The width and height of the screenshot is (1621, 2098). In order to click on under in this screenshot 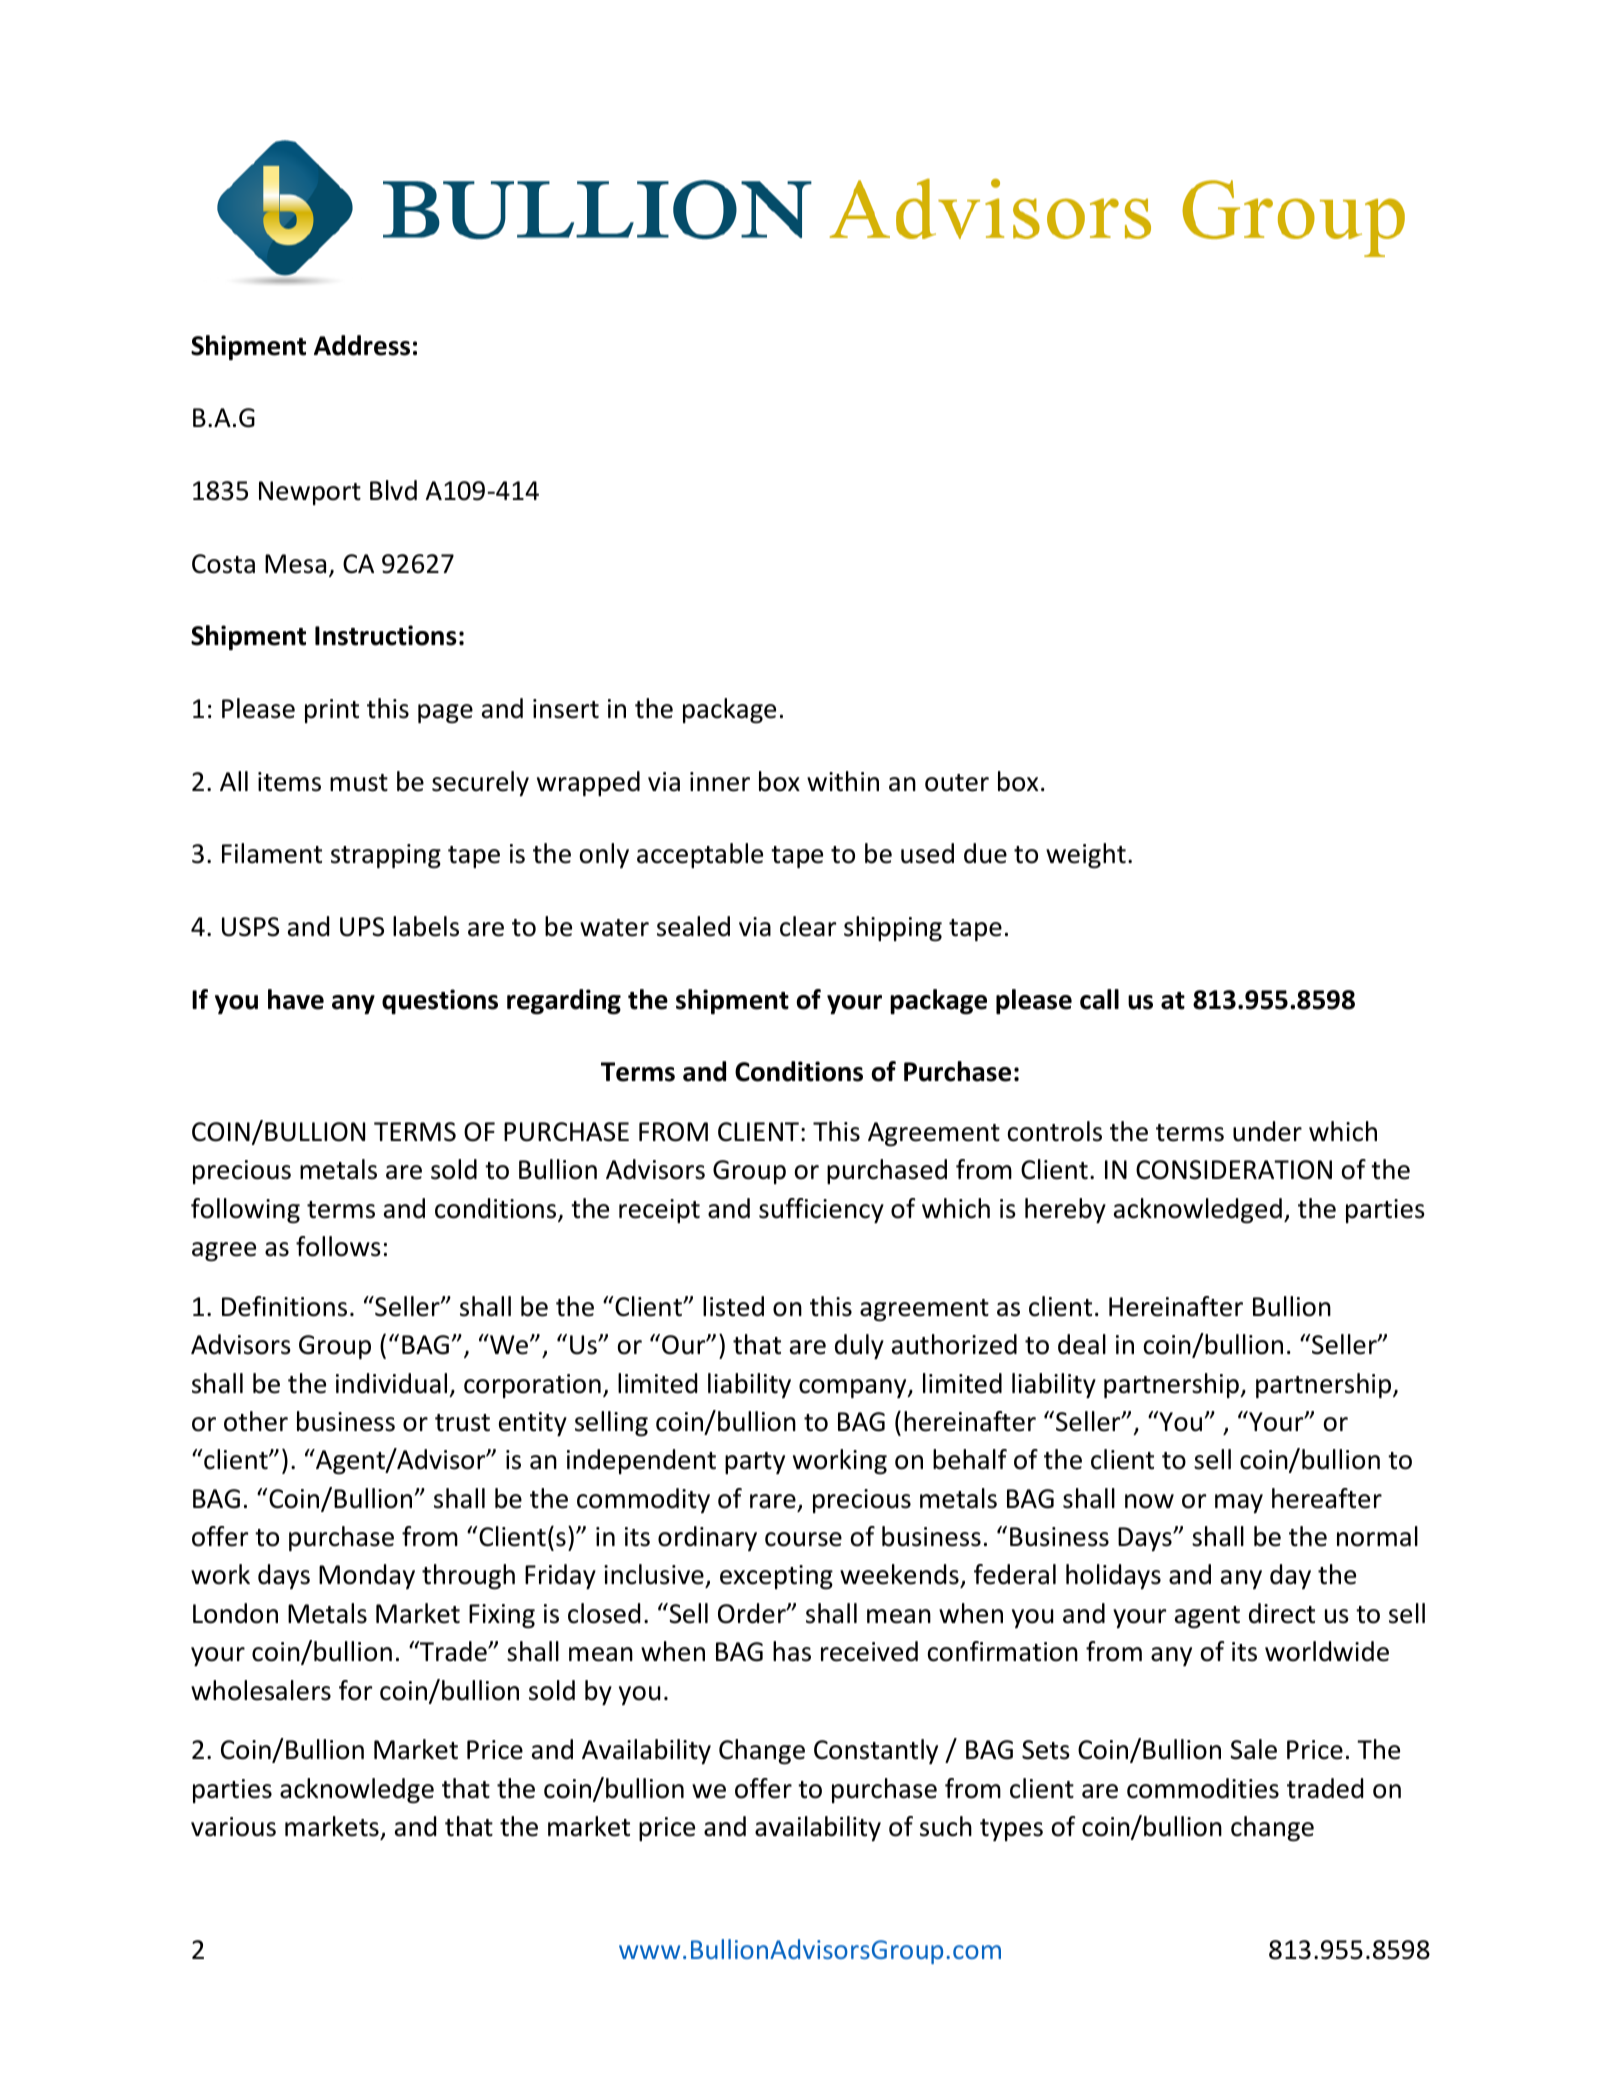, I will do `click(1267, 1131)`.
